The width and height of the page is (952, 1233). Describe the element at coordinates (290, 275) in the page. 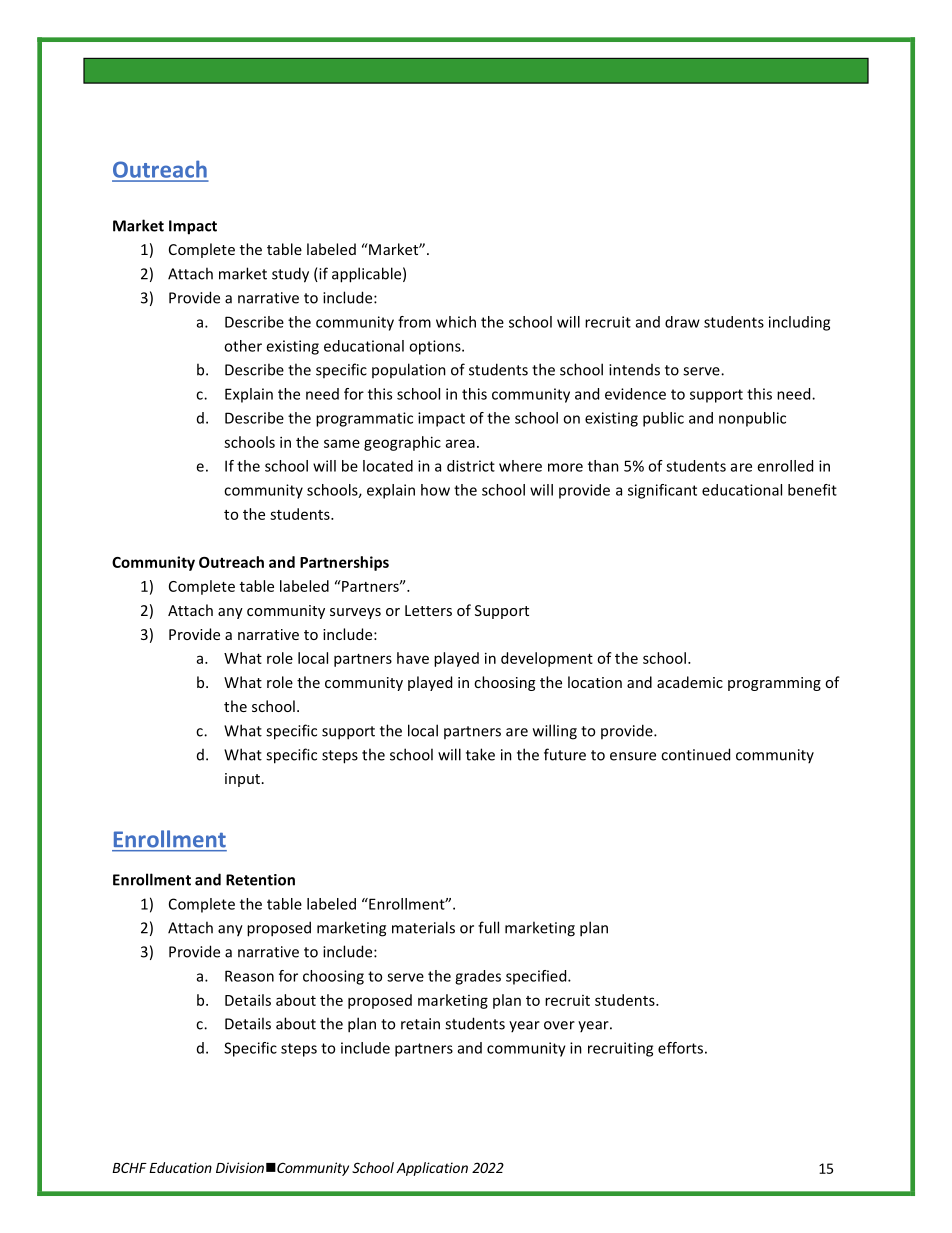

I see `study` at that location.
